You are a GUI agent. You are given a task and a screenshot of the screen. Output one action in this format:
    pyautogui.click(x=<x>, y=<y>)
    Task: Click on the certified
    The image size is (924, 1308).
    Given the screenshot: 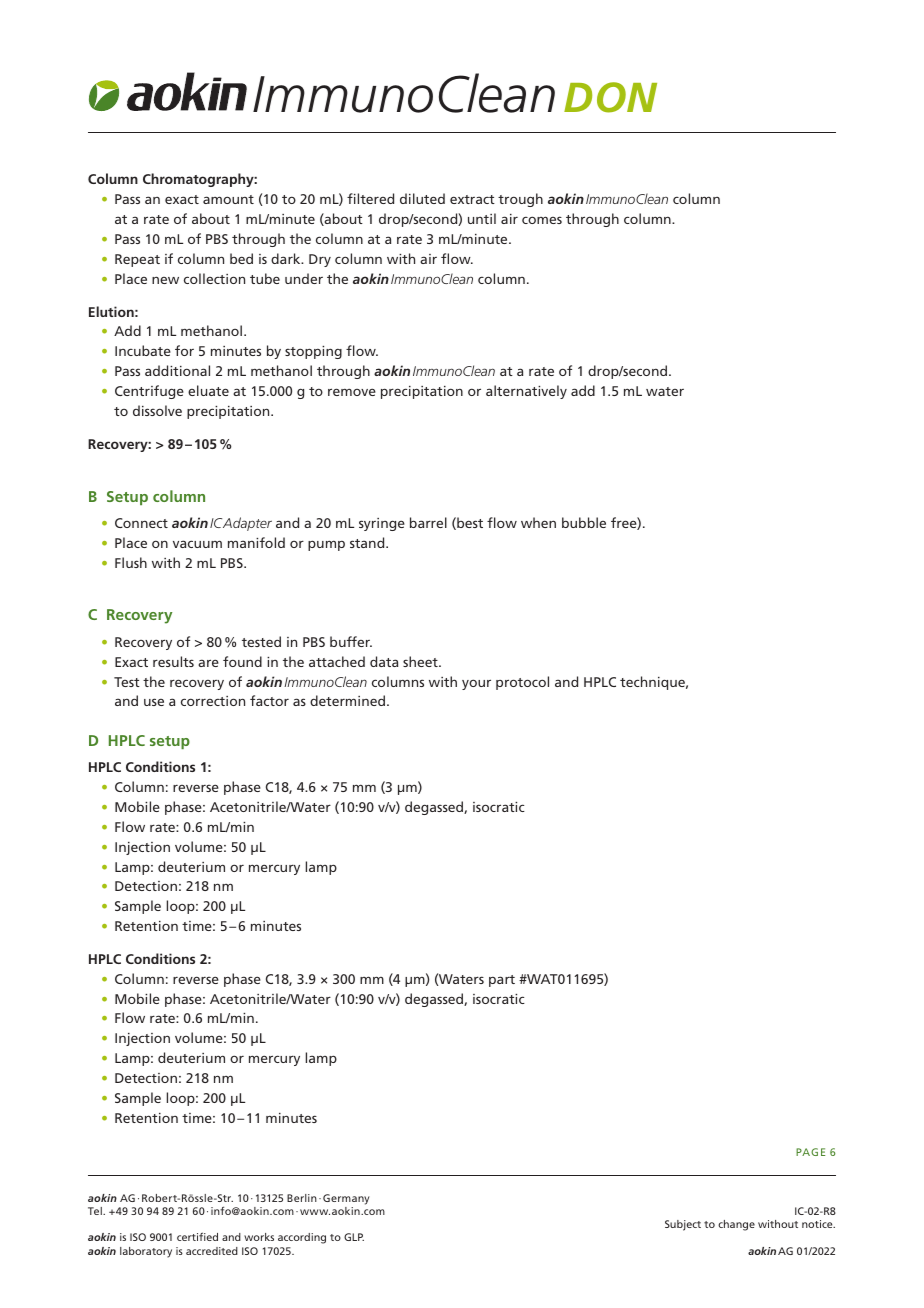 What is the action you would take?
    pyautogui.click(x=197, y=1236)
